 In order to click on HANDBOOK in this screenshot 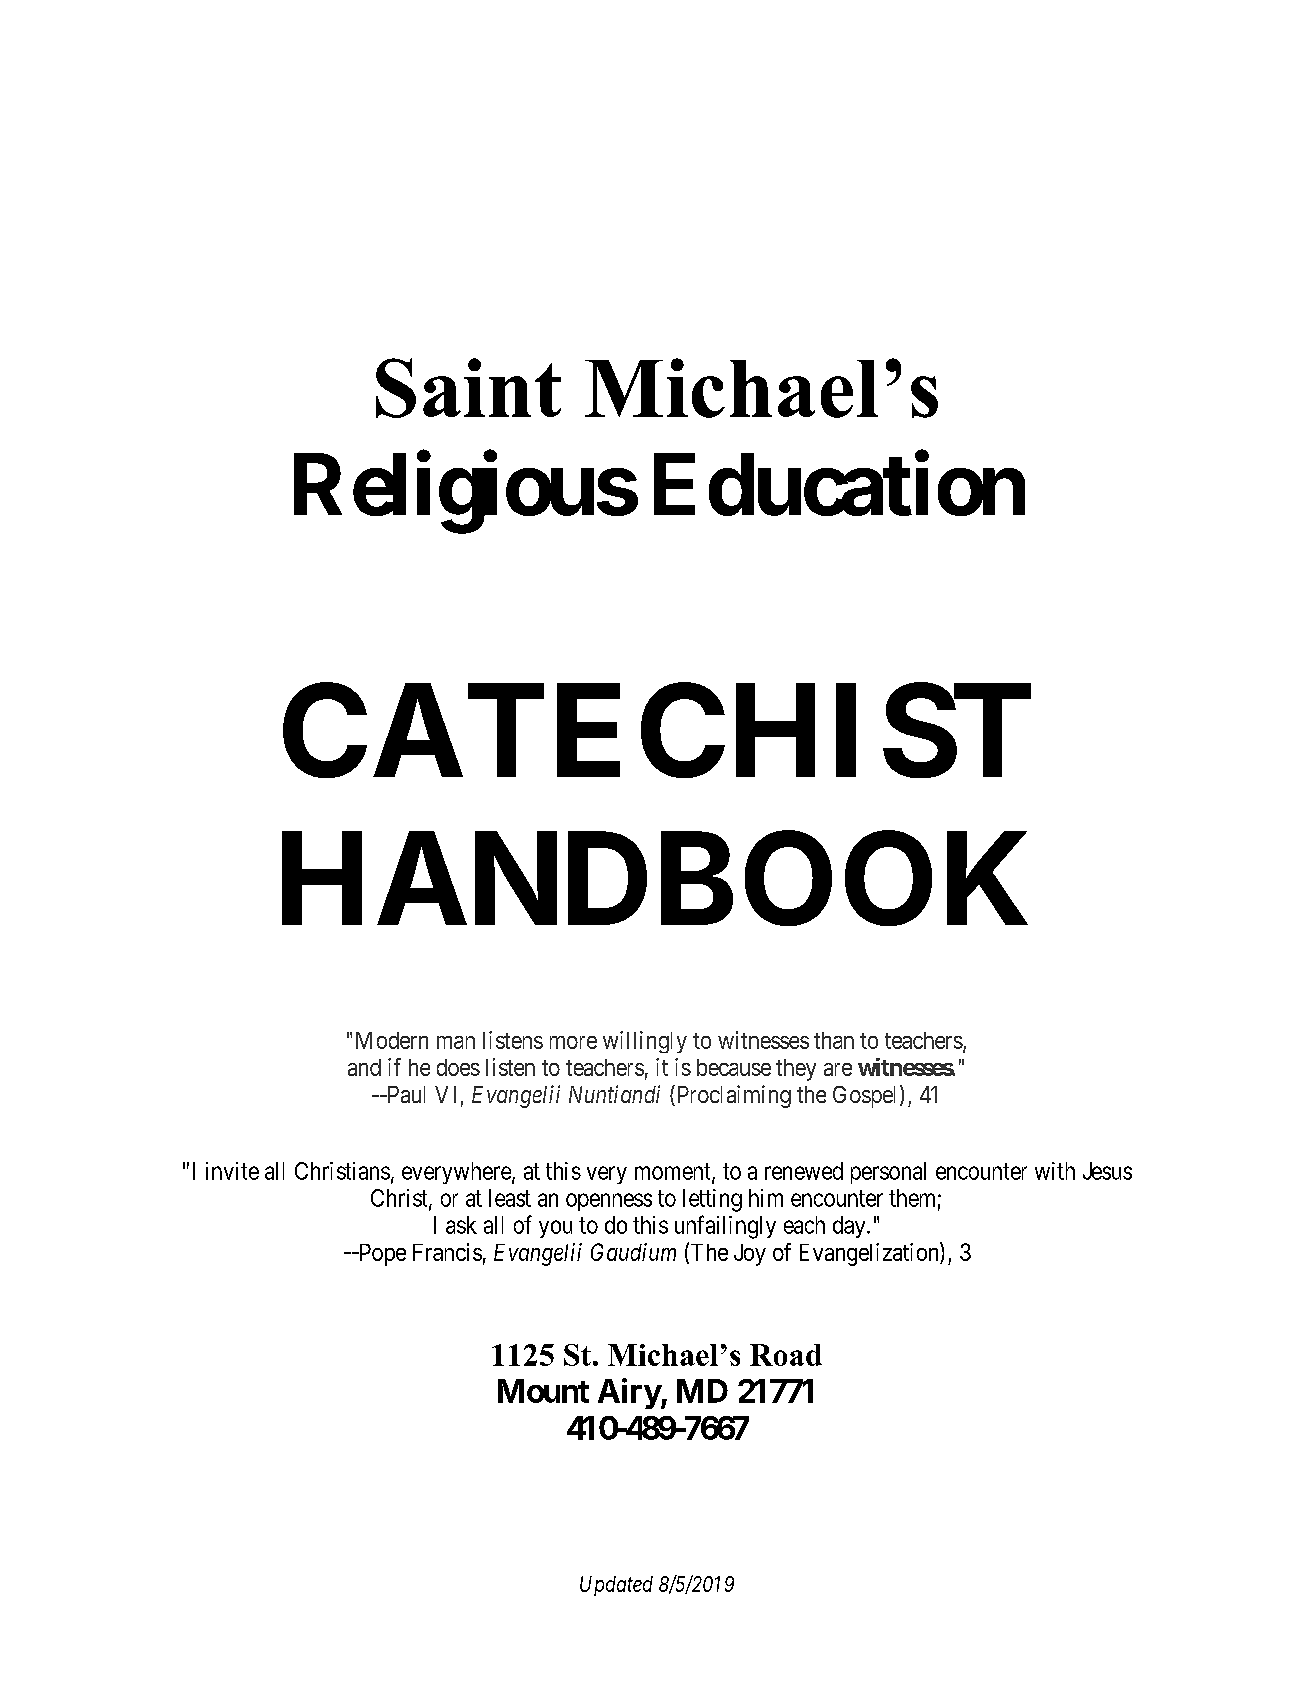, I will do `click(655, 880)`.
